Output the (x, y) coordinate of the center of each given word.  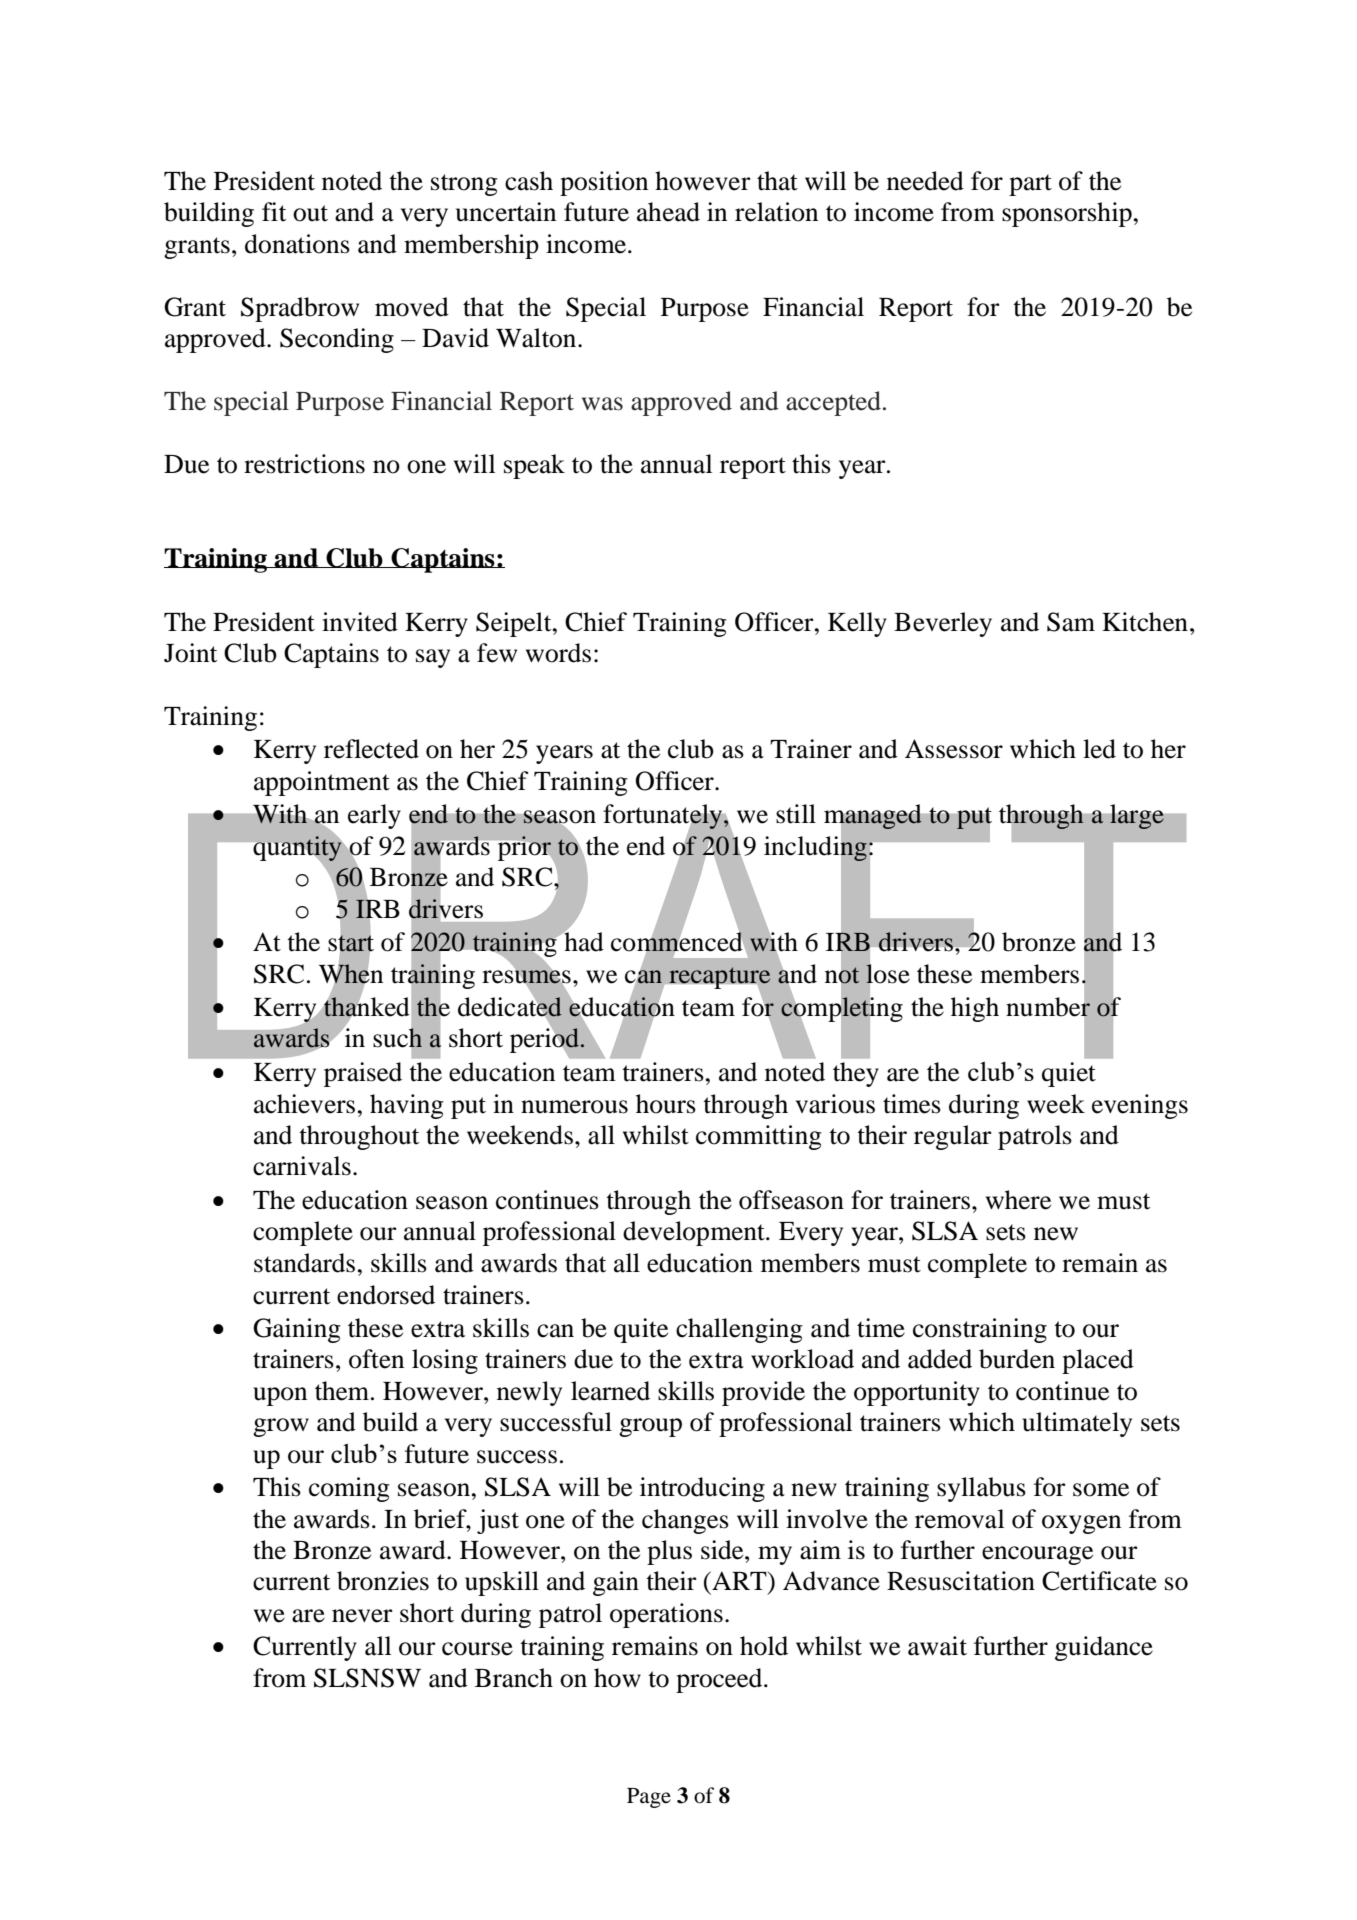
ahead (668, 212)
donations (297, 244)
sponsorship (1067, 214)
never (362, 1616)
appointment (322, 783)
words (558, 653)
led (1099, 749)
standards (304, 1263)
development (695, 1233)
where (1018, 1200)
